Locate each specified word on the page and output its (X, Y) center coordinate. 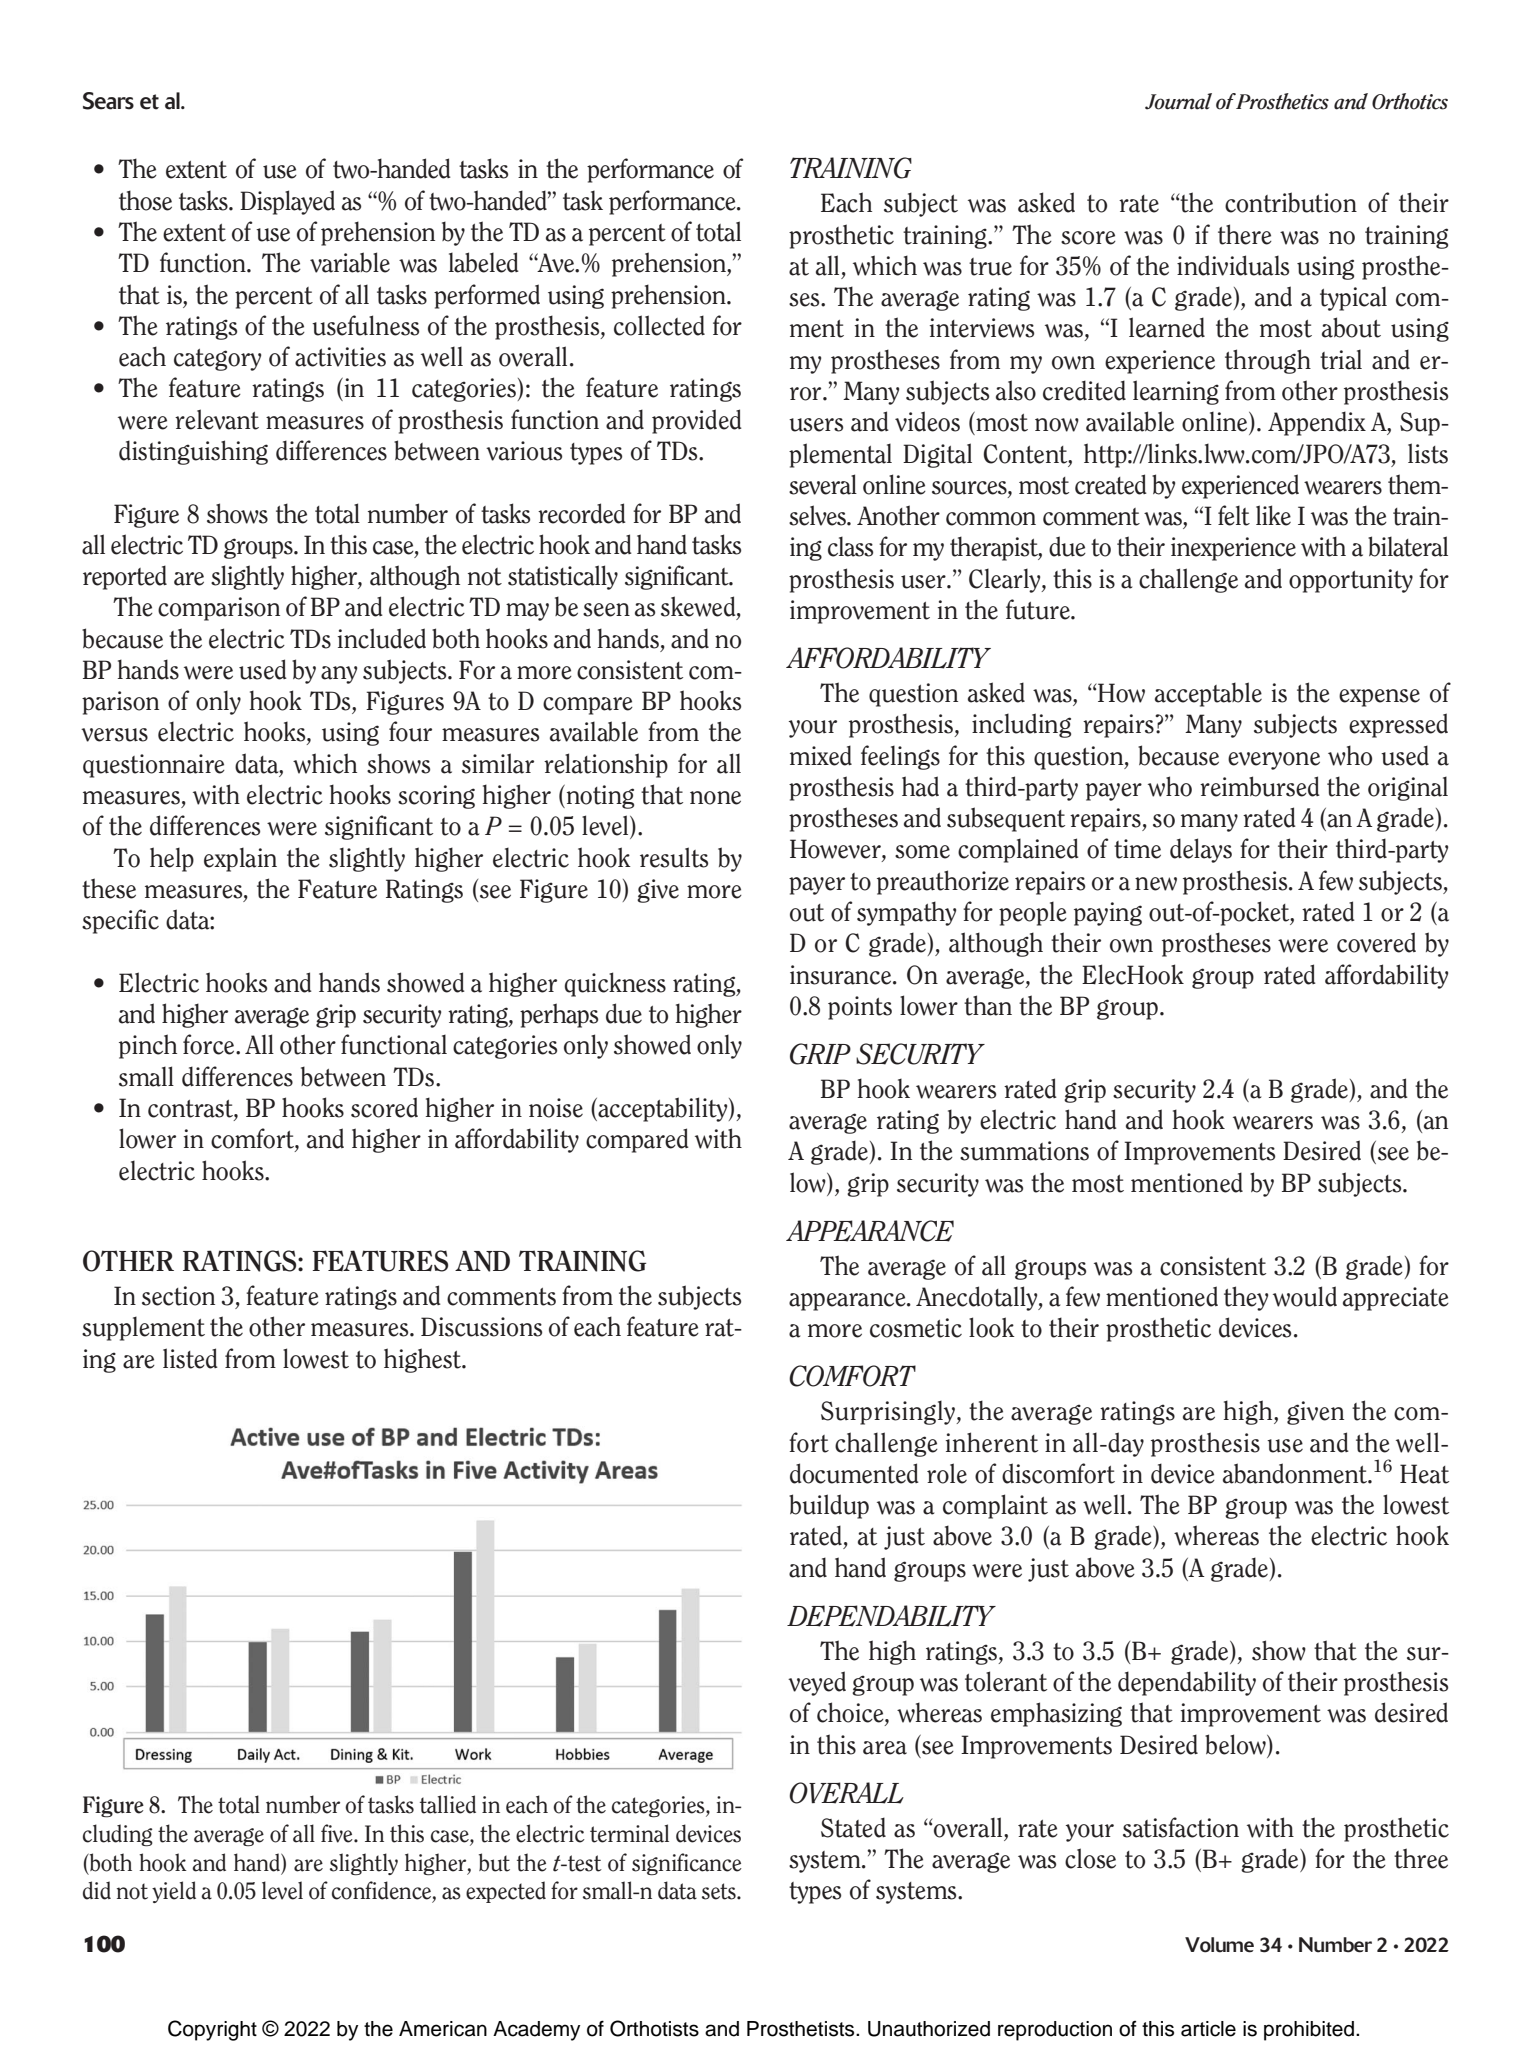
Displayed (287, 202)
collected (659, 325)
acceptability (663, 1109)
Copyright (212, 2030)
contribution (1291, 202)
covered (1376, 942)
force (210, 1044)
